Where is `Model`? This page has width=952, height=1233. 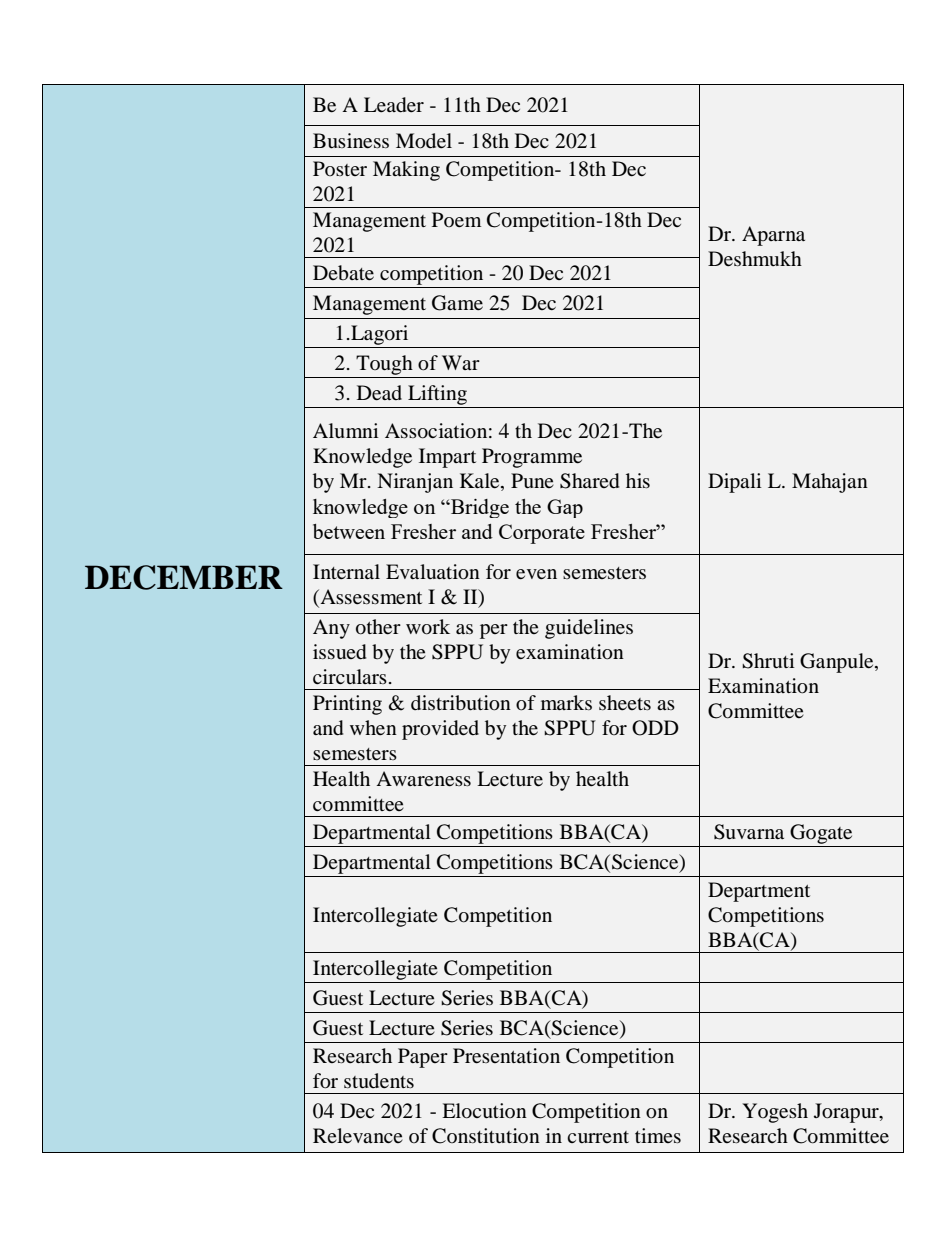
Model is located at coordinates (424, 141).
